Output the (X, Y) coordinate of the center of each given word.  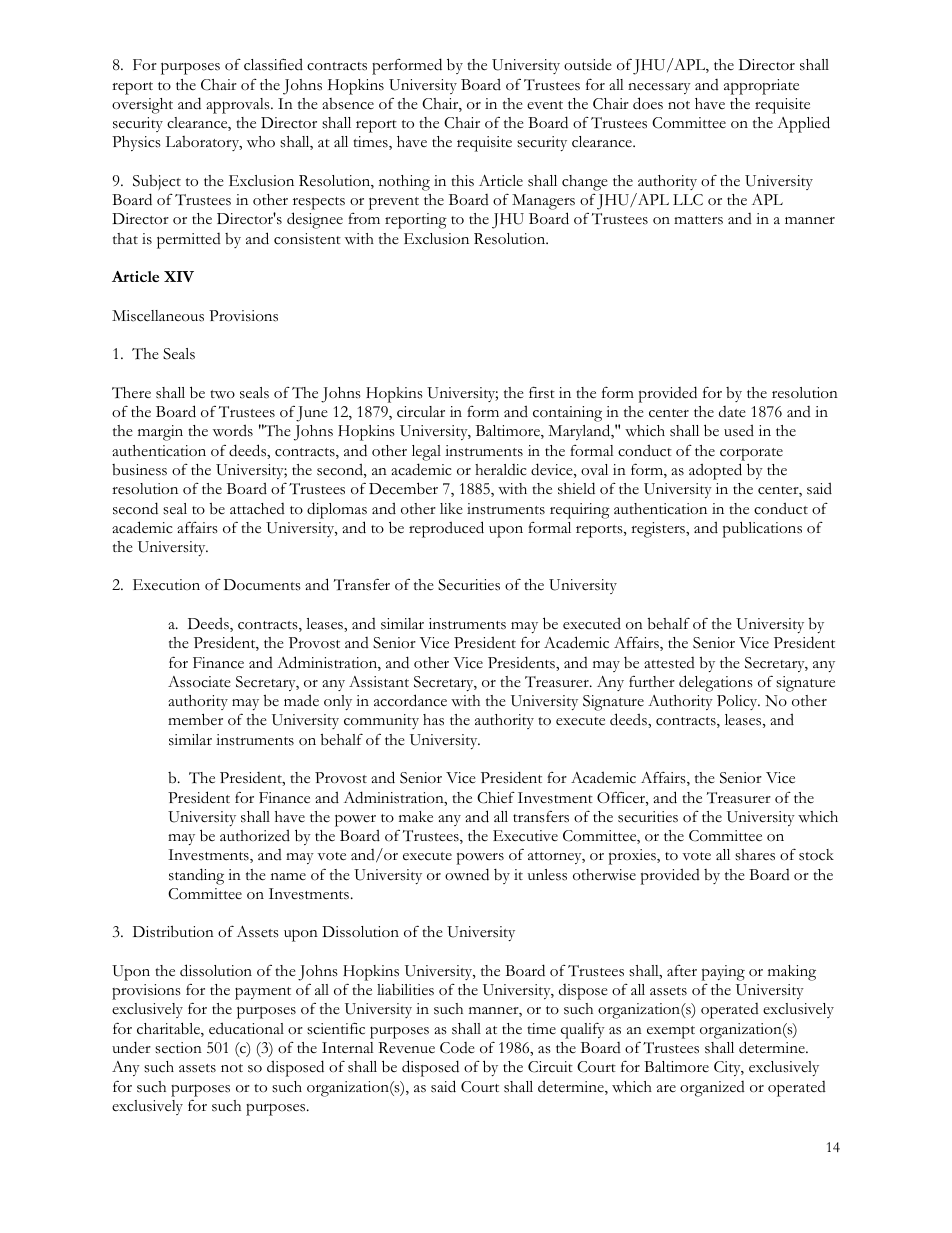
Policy (738, 702)
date (732, 412)
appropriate (761, 87)
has (433, 720)
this (463, 181)
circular (421, 412)
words (233, 430)
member (195, 719)
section (178, 1048)
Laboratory (204, 143)
